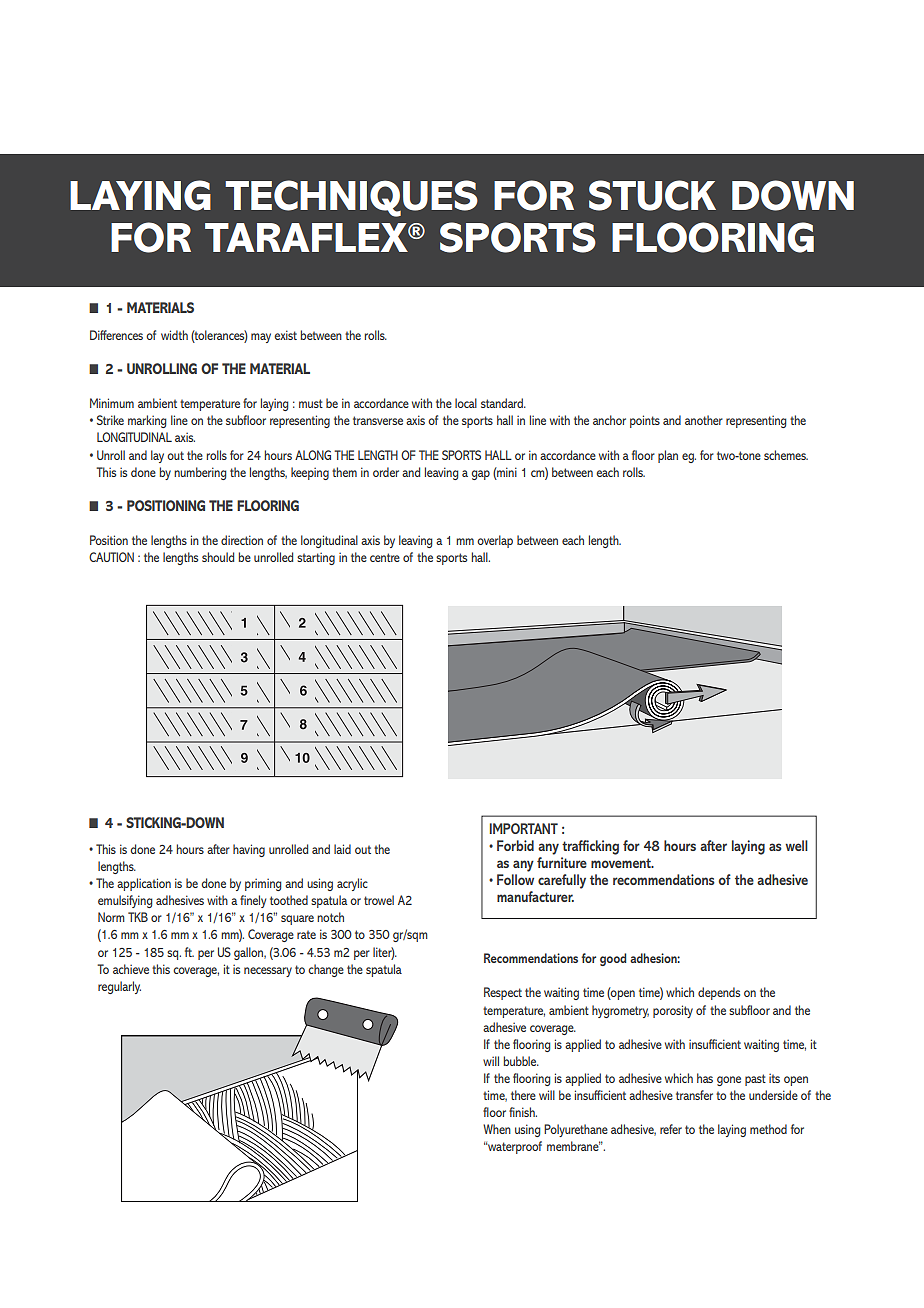 This page has height=1308, width=924. Describe the element at coordinates (704, 420) in the page. I see `another` at that location.
